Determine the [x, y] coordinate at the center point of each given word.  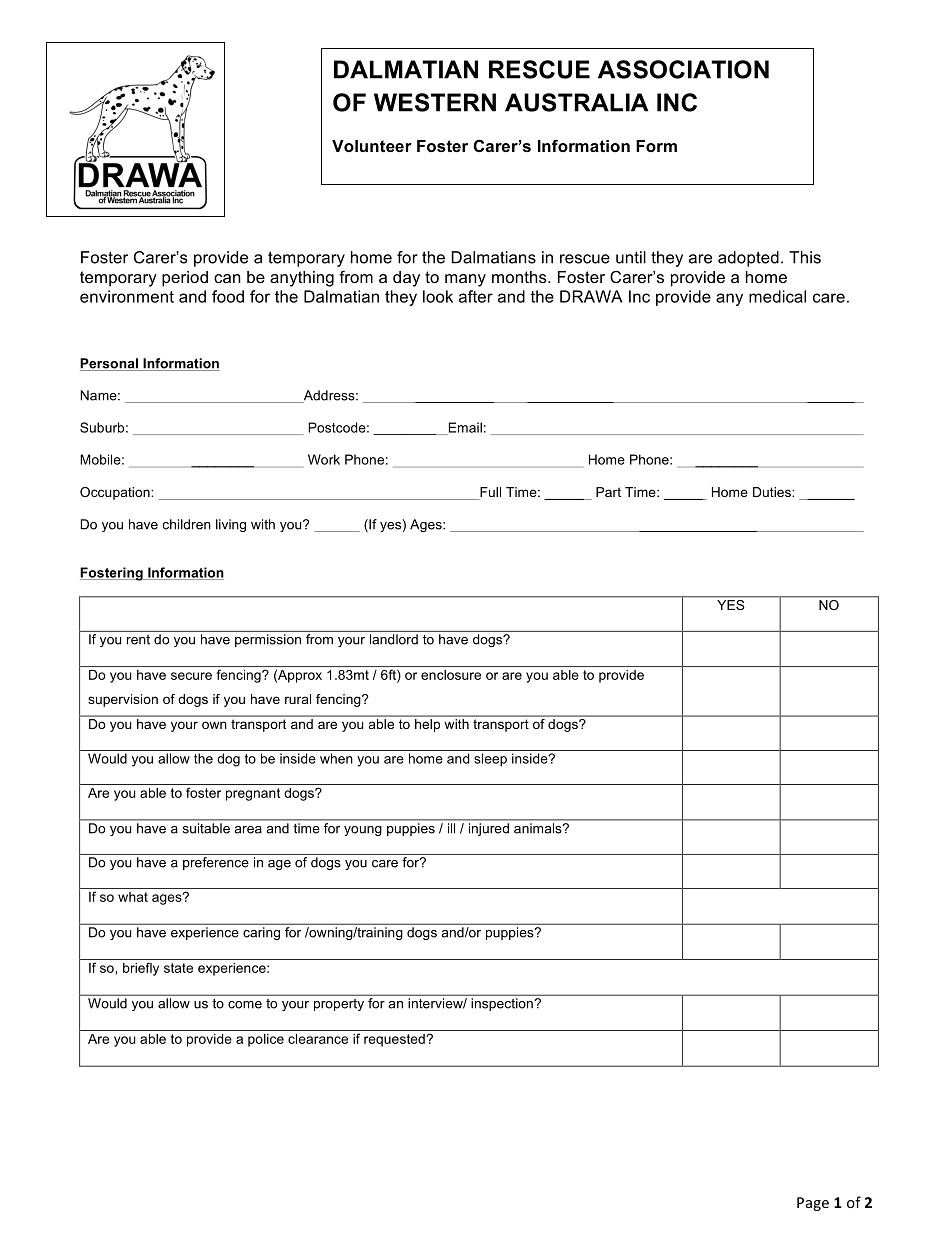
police [266, 1040]
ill [451, 828]
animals [539, 828]
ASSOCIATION [683, 69]
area [248, 830]
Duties [773, 492]
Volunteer [372, 146]
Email [464, 428]
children [187, 524]
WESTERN [435, 102]
